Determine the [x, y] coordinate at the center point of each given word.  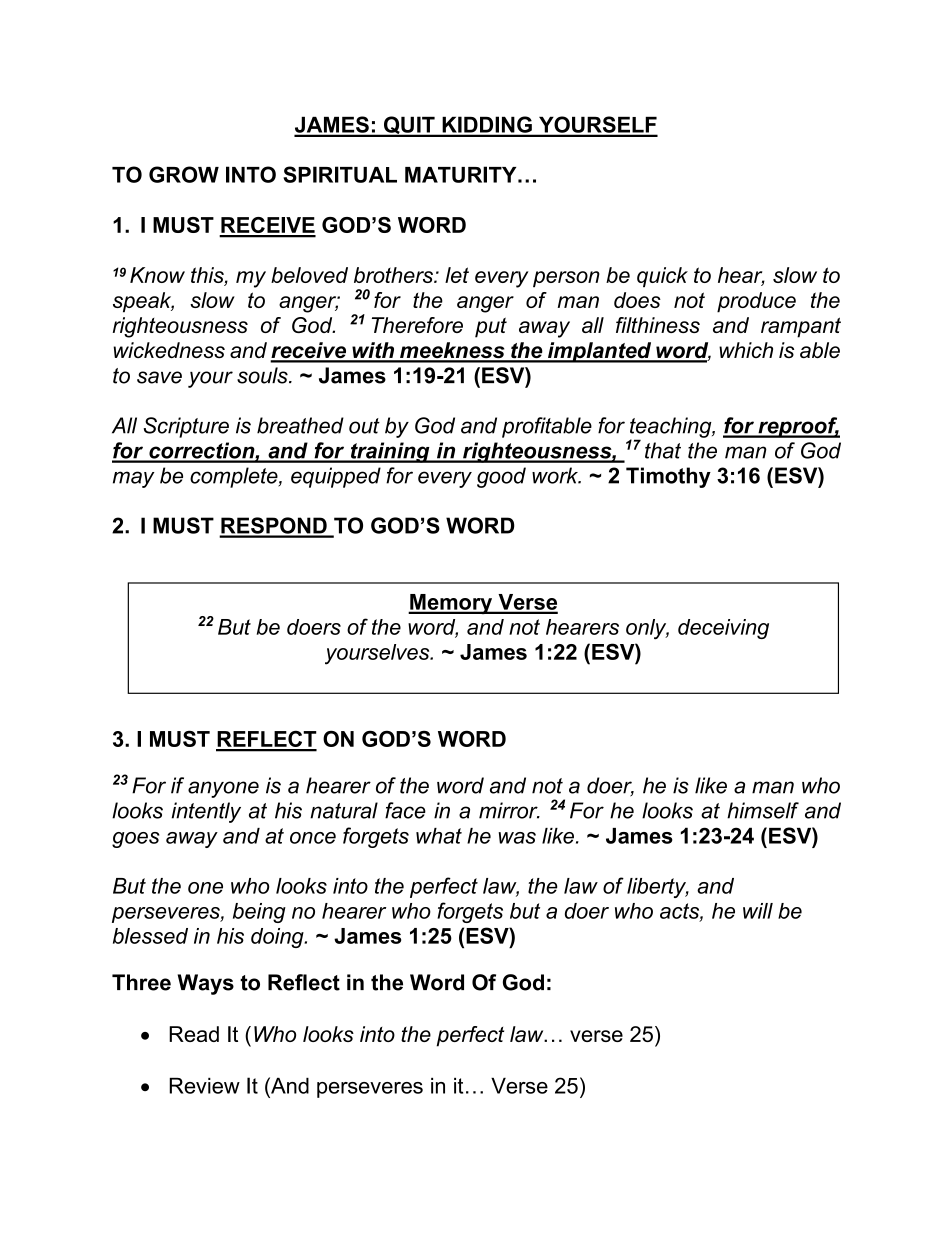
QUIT [409, 126]
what [439, 836]
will [758, 911]
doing [278, 938]
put [491, 327]
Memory [451, 604]
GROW [184, 174]
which [746, 350]
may [134, 479]
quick [662, 277]
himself [763, 810]
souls [263, 375]
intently [206, 812]
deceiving [723, 629]
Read [194, 1034]
